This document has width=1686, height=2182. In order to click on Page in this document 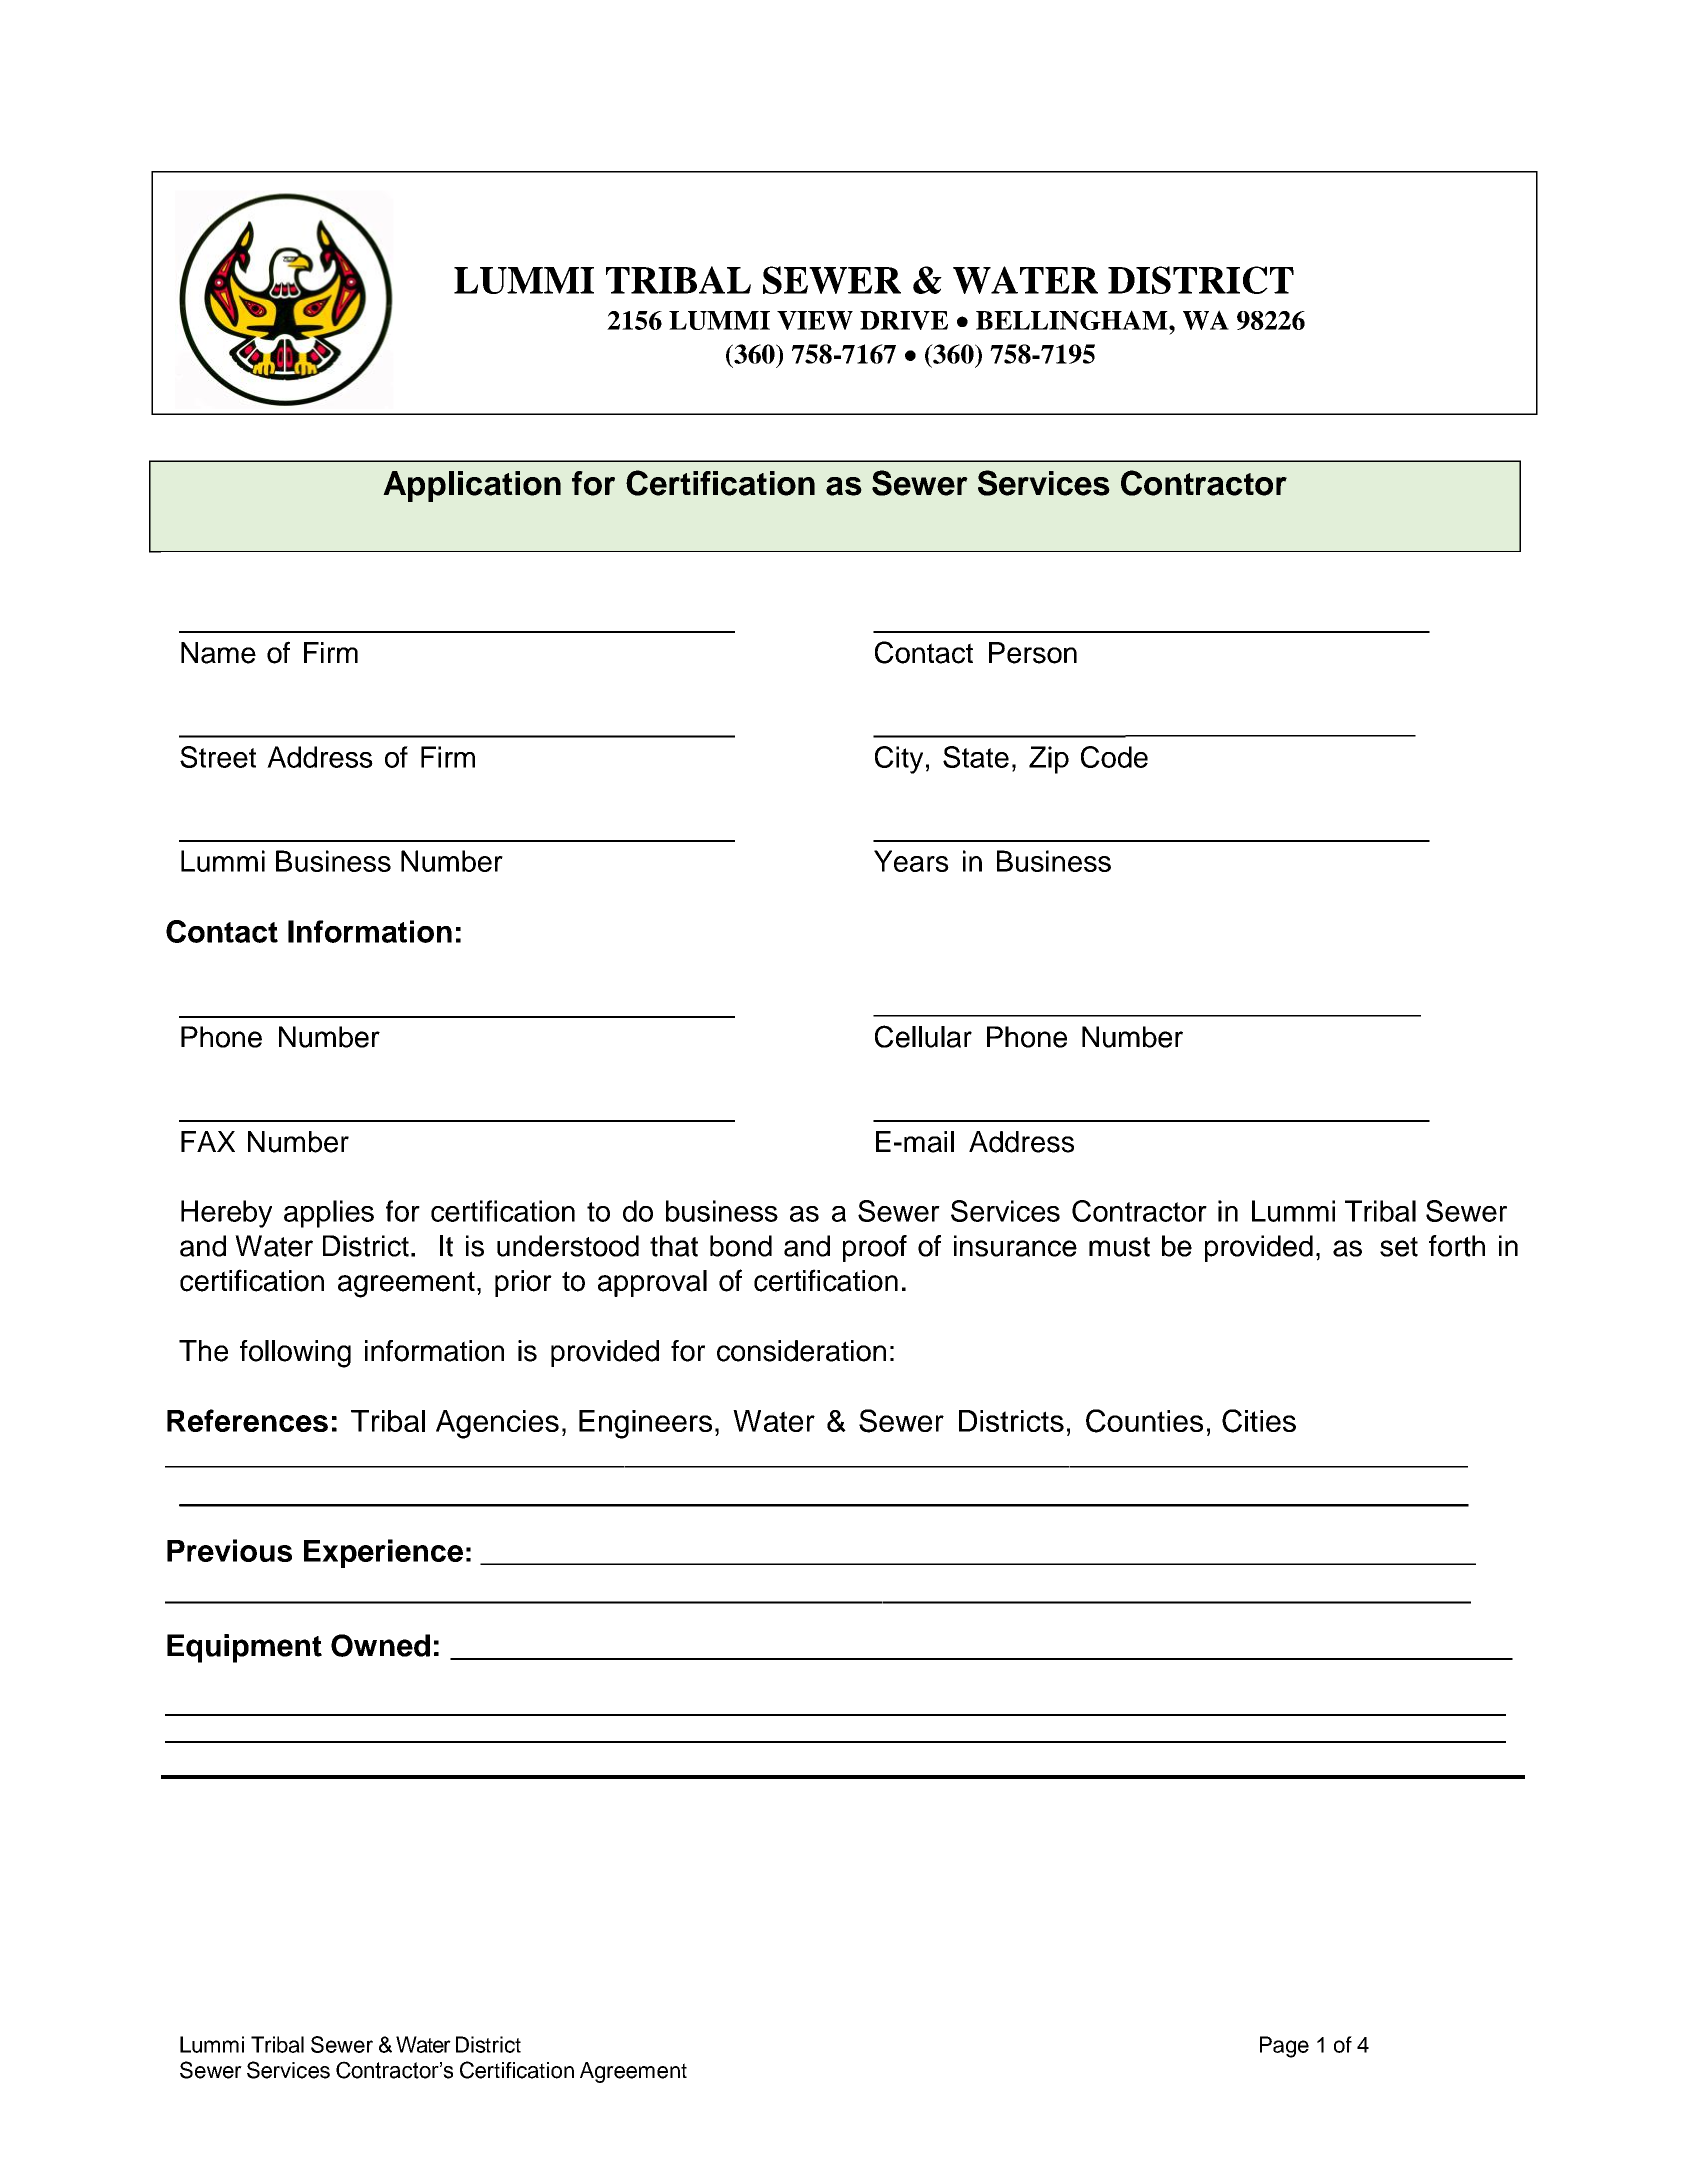, I will do `click(1284, 2047)`.
